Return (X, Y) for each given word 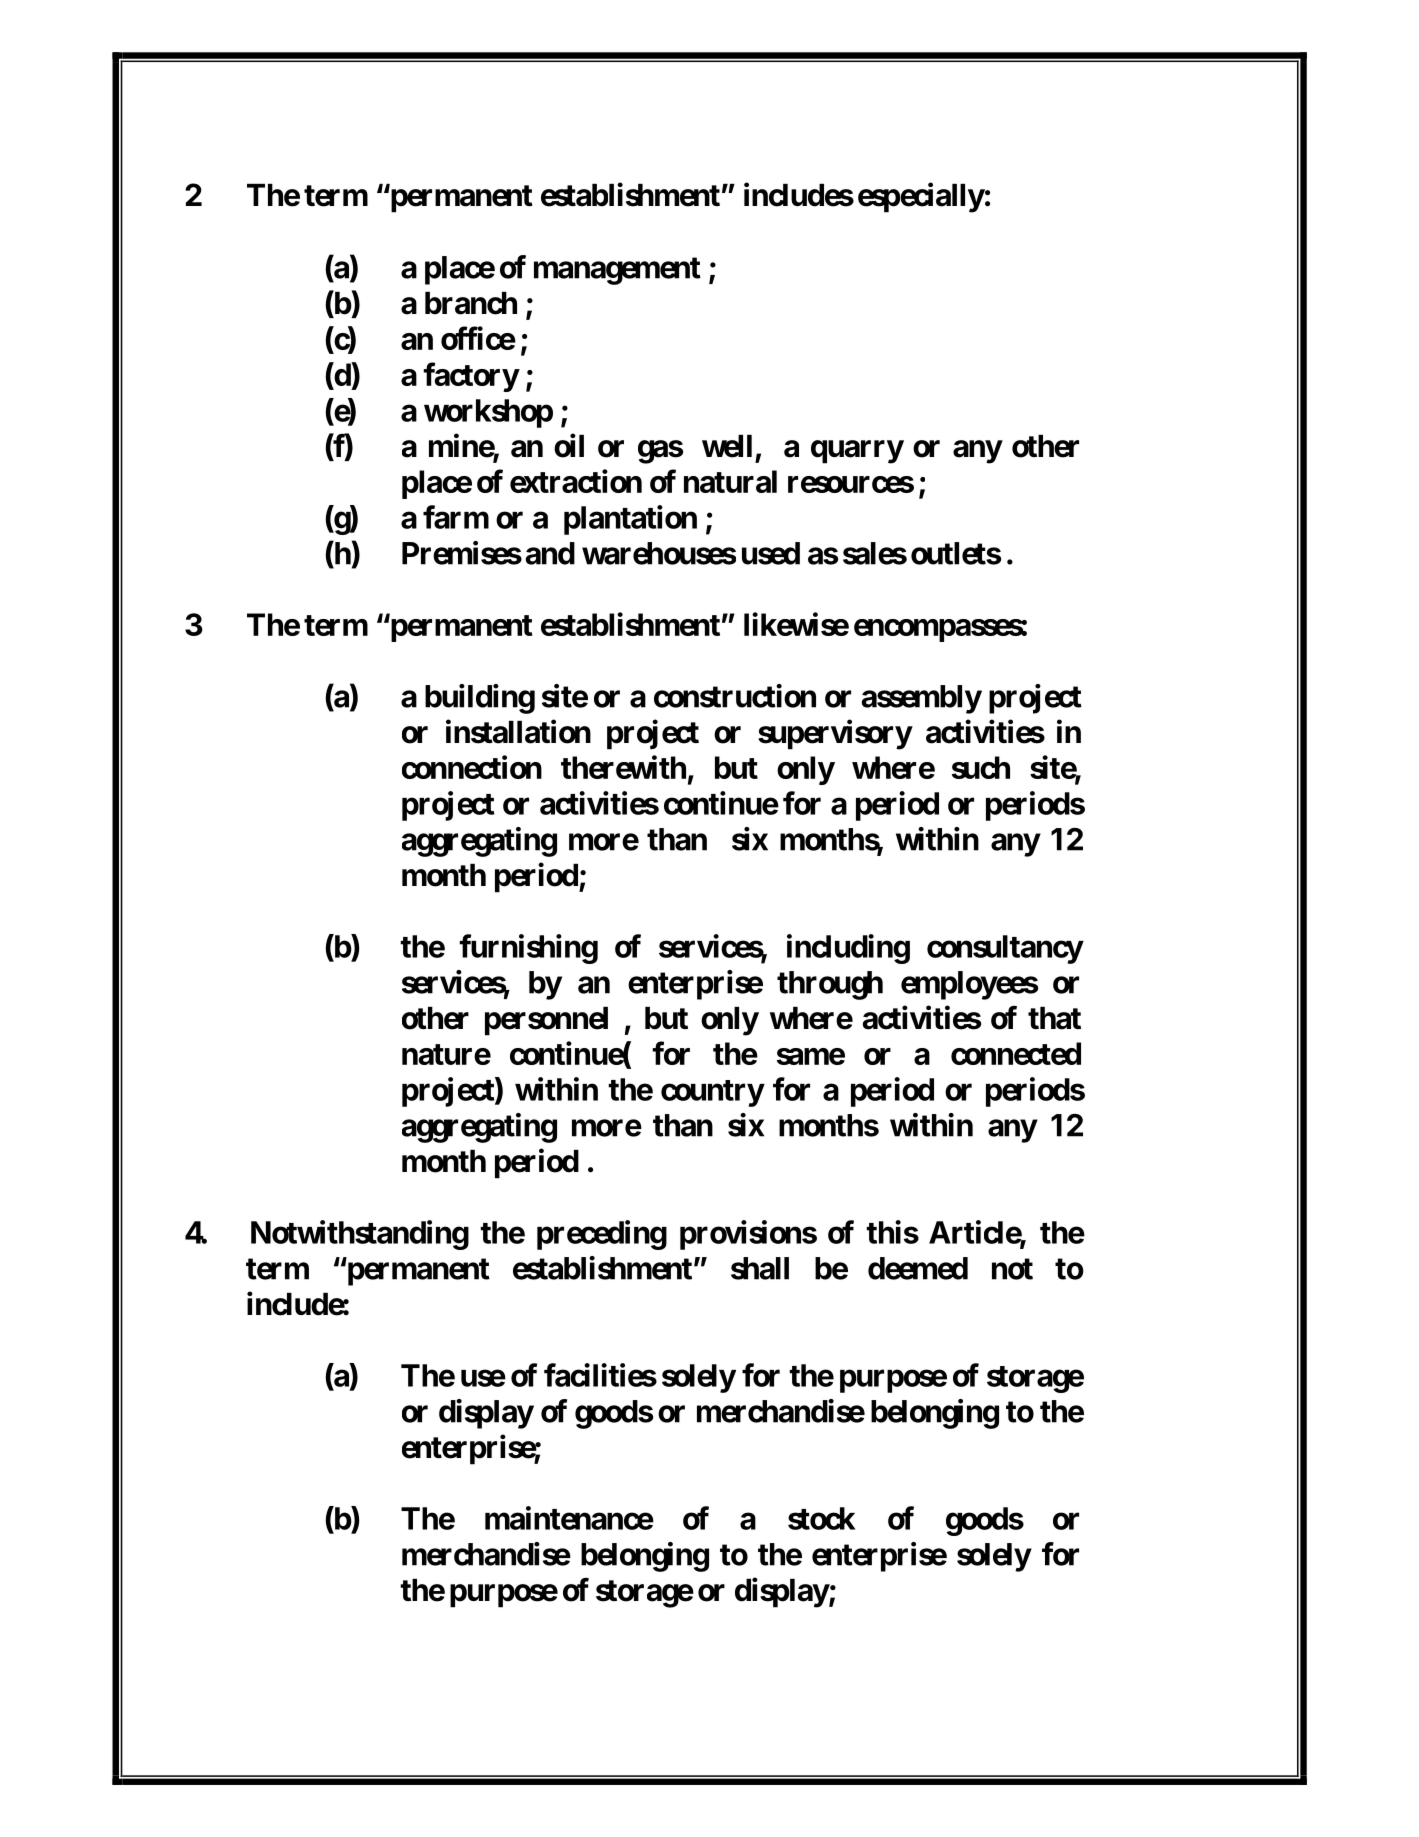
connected (1016, 1053)
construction (735, 696)
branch (471, 303)
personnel (546, 1021)
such (981, 767)
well (727, 446)
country (712, 1093)
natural (730, 481)
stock (822, 1518)
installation (518, 731)
